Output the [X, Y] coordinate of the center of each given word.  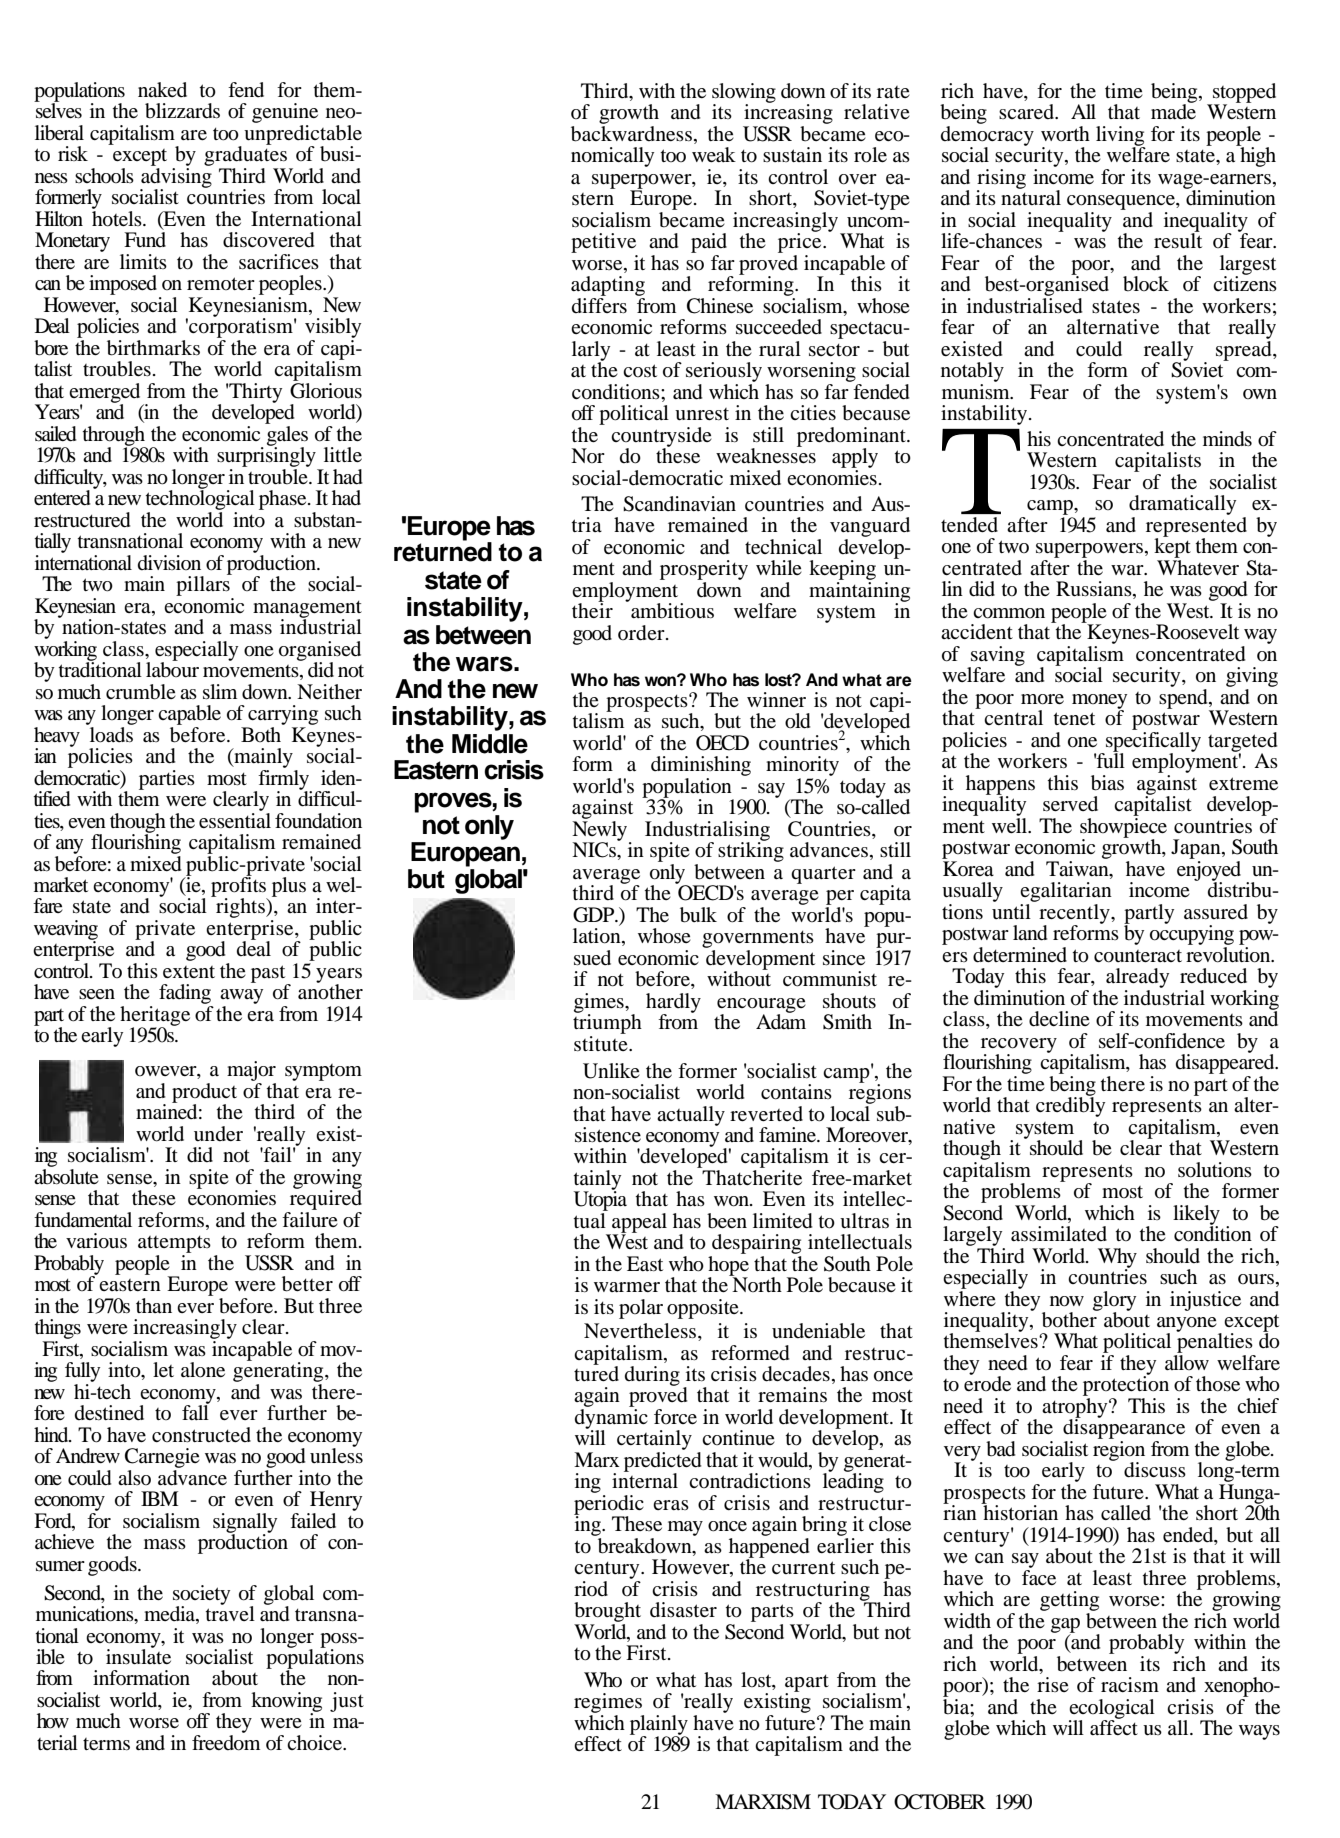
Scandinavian [679, 504]
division [169, 562]
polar [641, 1309]
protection [1126, 1386]
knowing [286, 1703]
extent [189, 972]
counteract [1138, 956]
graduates [245, 156]
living [1120, 137]
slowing [744, 94]
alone [203, 1370]
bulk [698, 915]
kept [1172, 548]
